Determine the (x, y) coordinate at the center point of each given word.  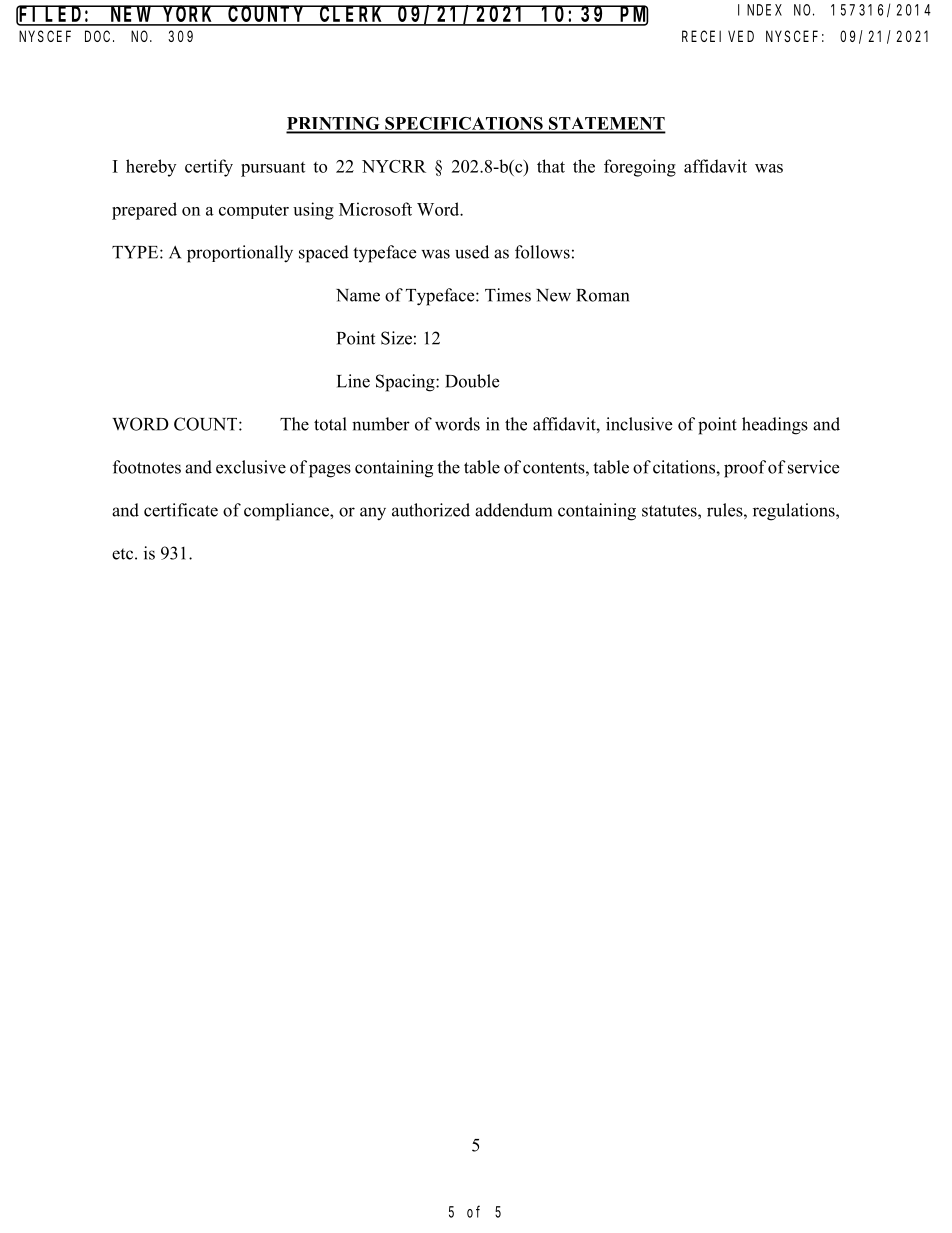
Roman (602, 295)
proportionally (240, 254)
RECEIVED (718, 36)
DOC (99, 36)
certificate (181, 510)
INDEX (760, 10)
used (472, 252)
